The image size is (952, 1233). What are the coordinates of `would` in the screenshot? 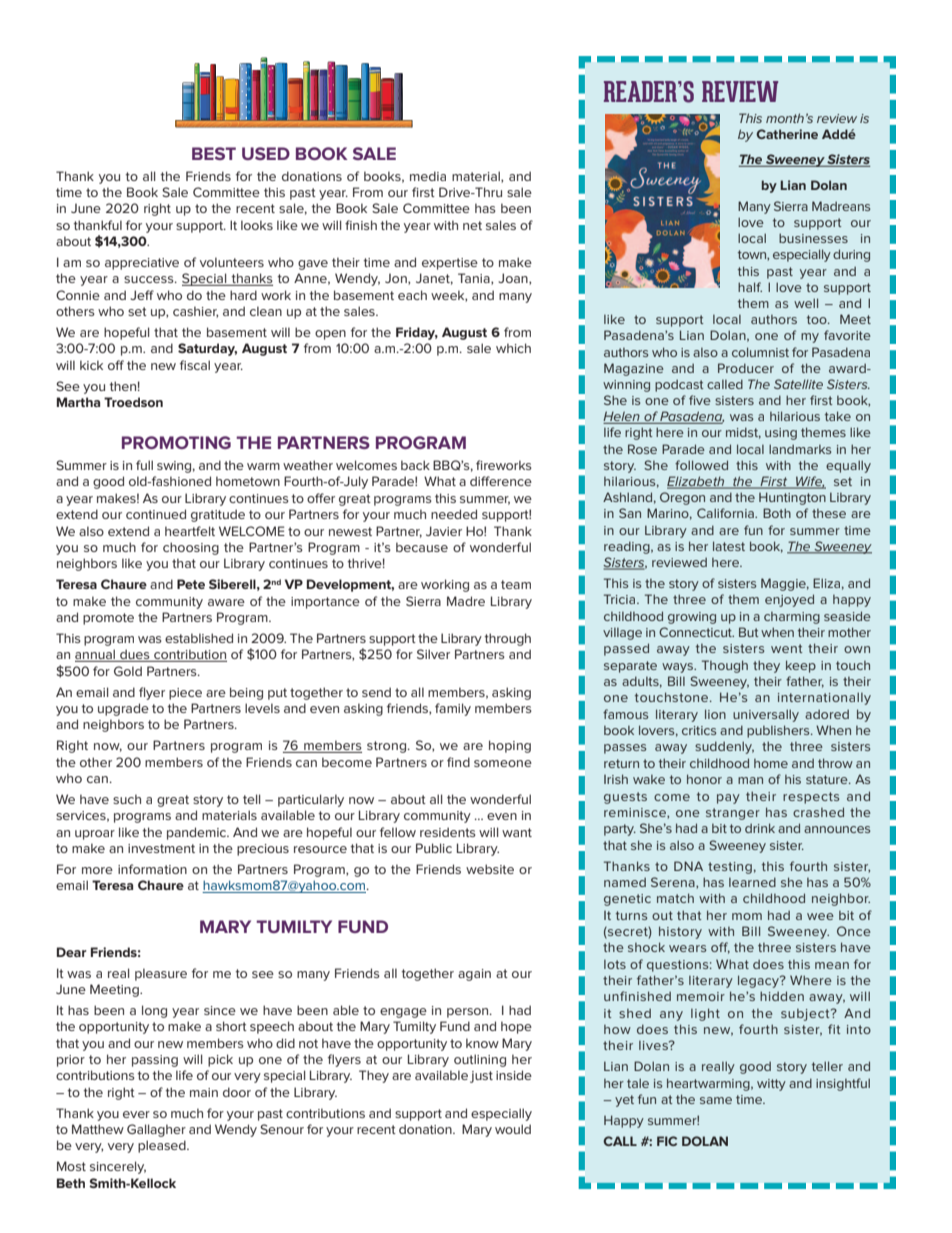 It's located at (513, 1129).
